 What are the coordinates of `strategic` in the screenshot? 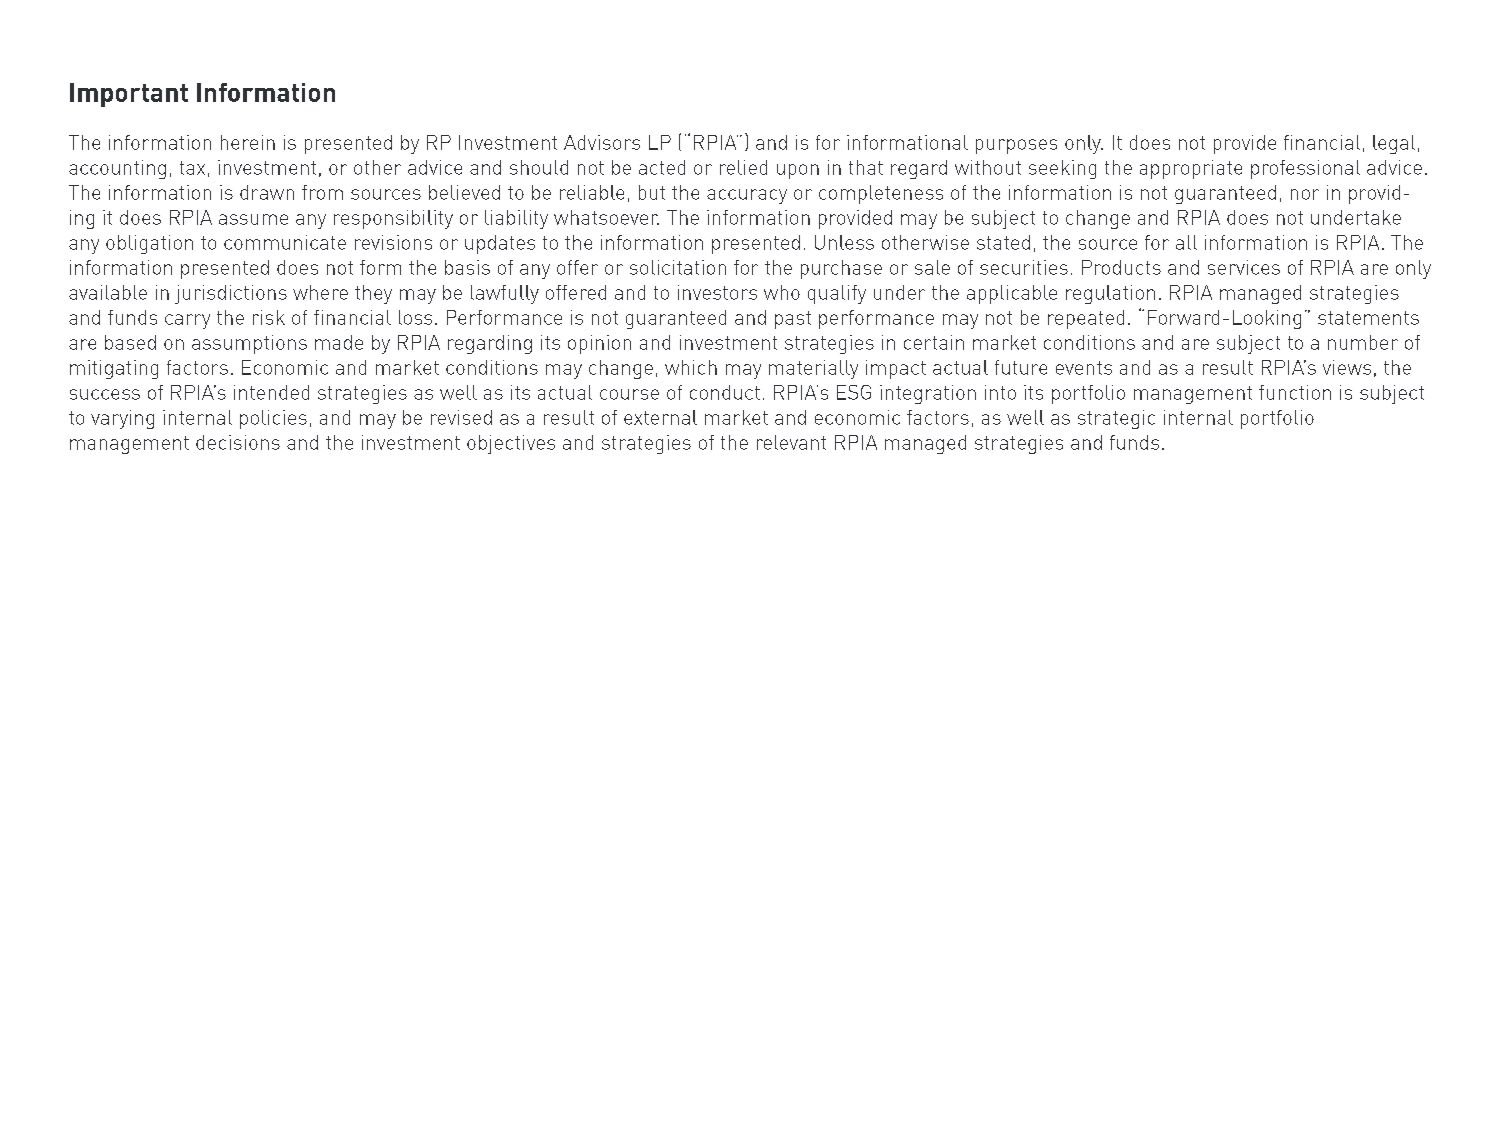 It's located at (1116, 419).
